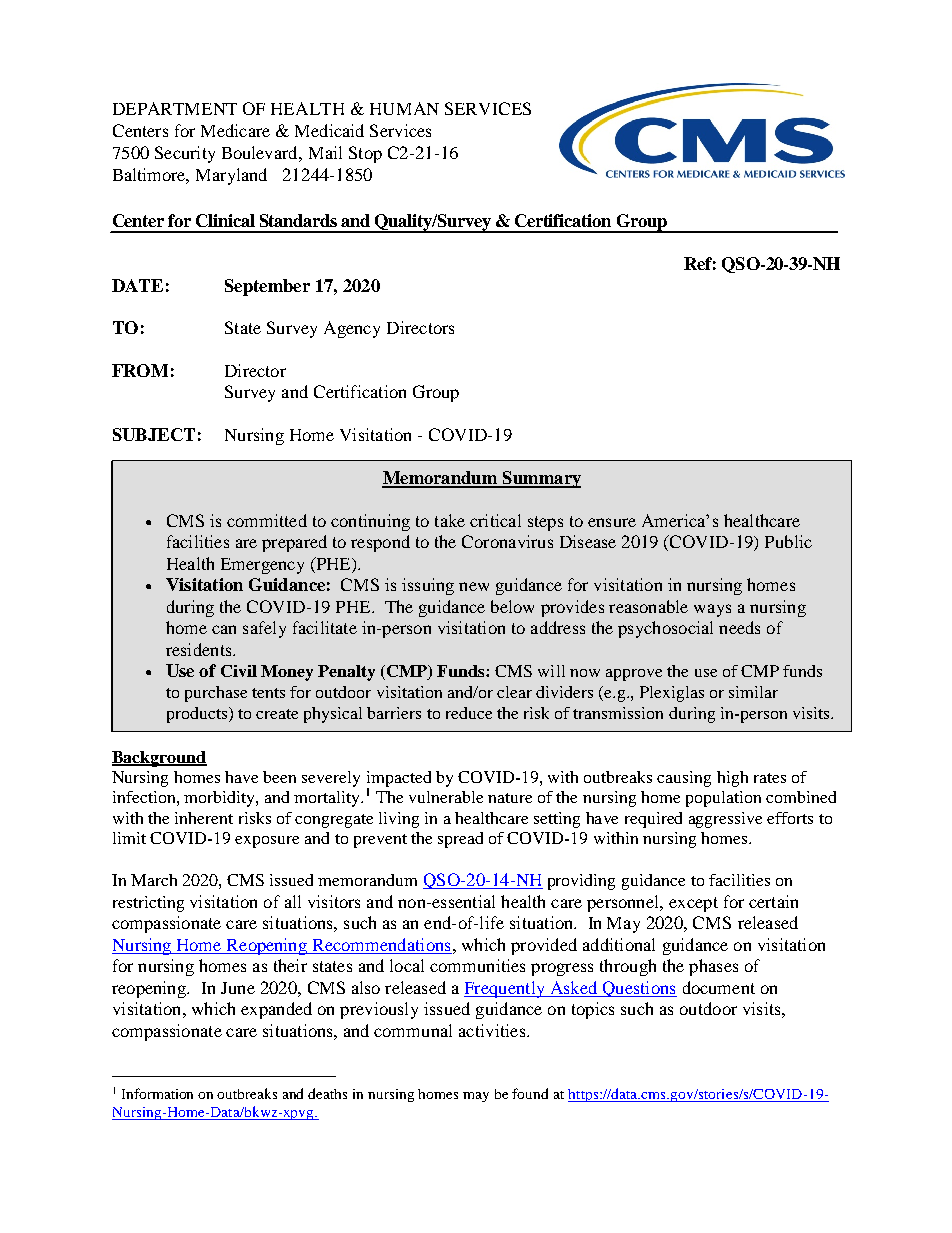 The width and height of the document is (952, 1233). What do you see at coordinates (185, 154) in the document?
I see `Security` at bounding box center [185, 154].
